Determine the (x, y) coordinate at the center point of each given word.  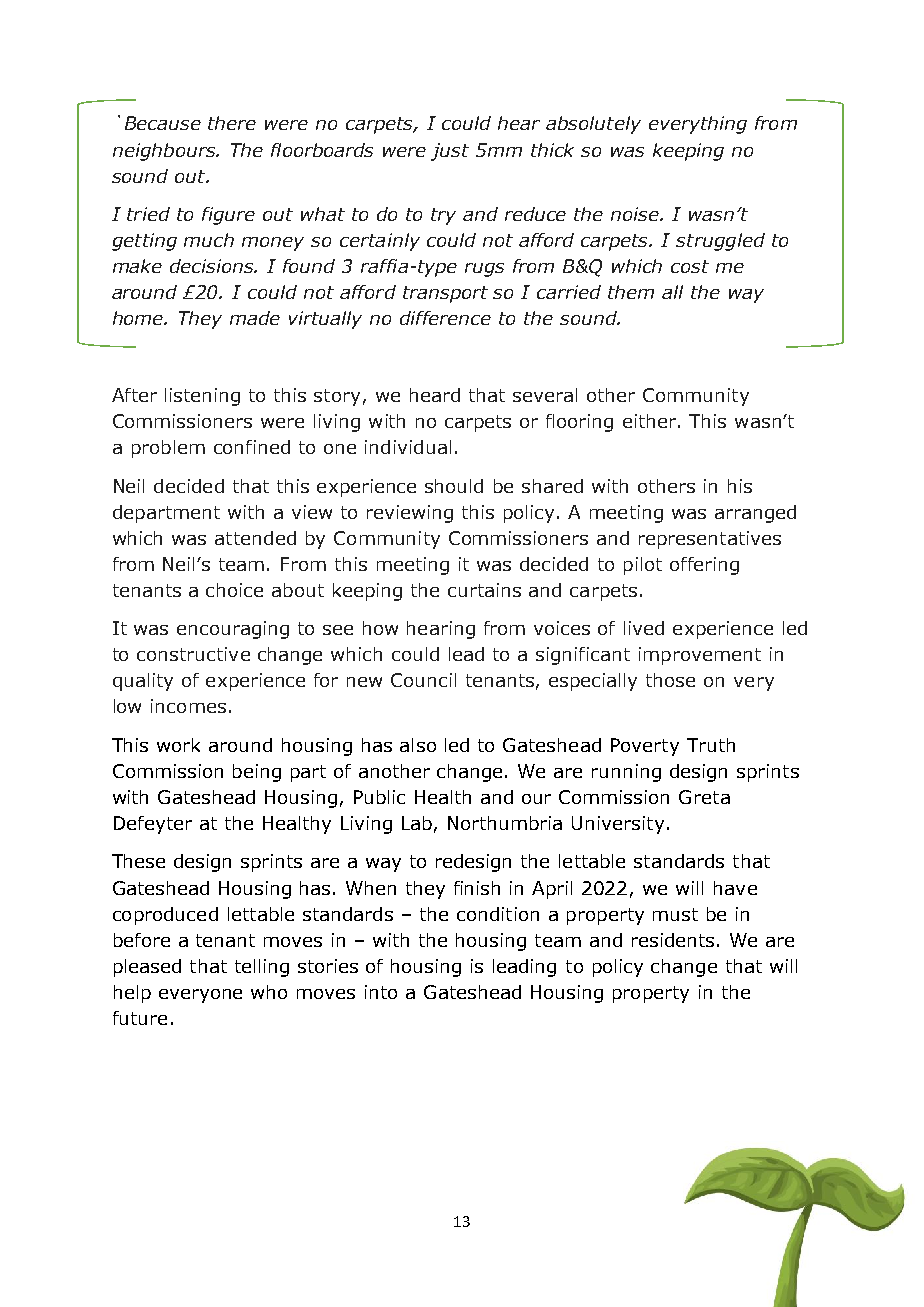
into (381, 992)
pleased (147, 968)
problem (168, 449)
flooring (579, 423)
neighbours (165, 152)
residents (673, 940)
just (450, 152)
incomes (188, 706)
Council (423, 680)
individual (408, 447)
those (670, 680)
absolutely (593, 125)
